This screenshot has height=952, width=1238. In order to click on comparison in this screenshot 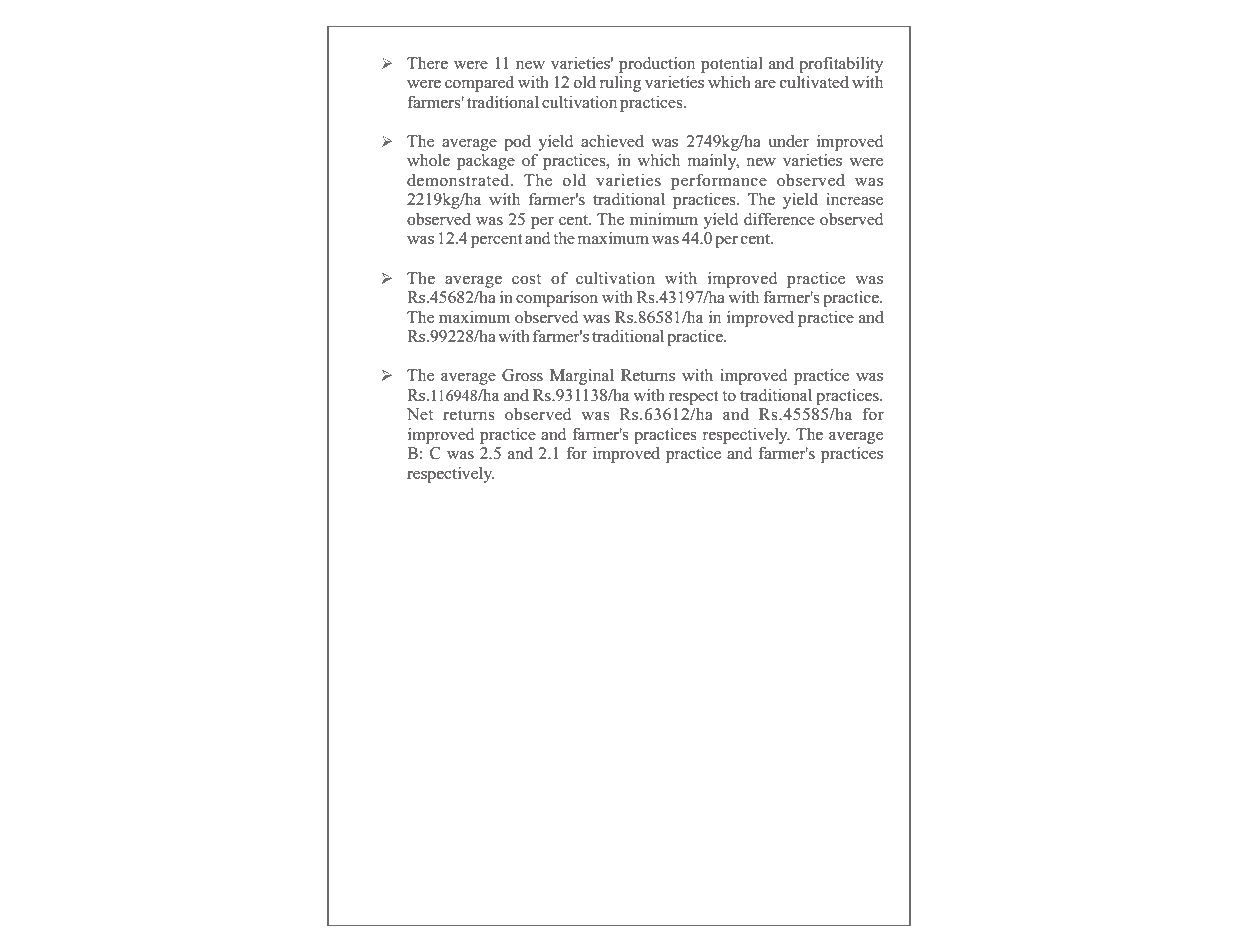, I will do `click(557, 299)`.
